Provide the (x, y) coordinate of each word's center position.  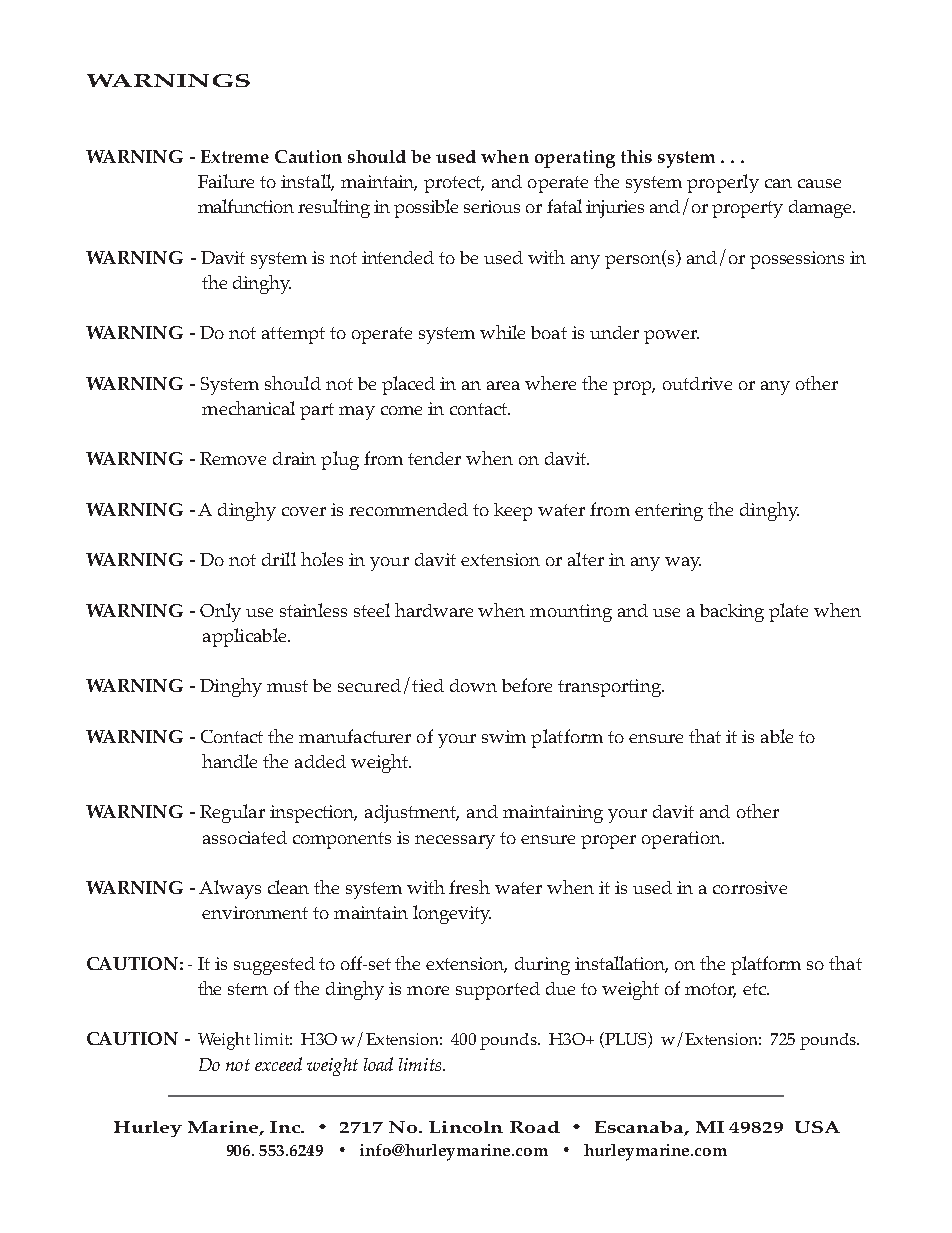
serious (492, 206)
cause (819, 183)
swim (504, 736)
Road (535, 1127)
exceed (278, 1064)
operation (682, 840)
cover (304, 511)
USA (817, 1127)
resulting (334, 208)
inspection (313, 814)
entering (669, 512)
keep (513, 512)
